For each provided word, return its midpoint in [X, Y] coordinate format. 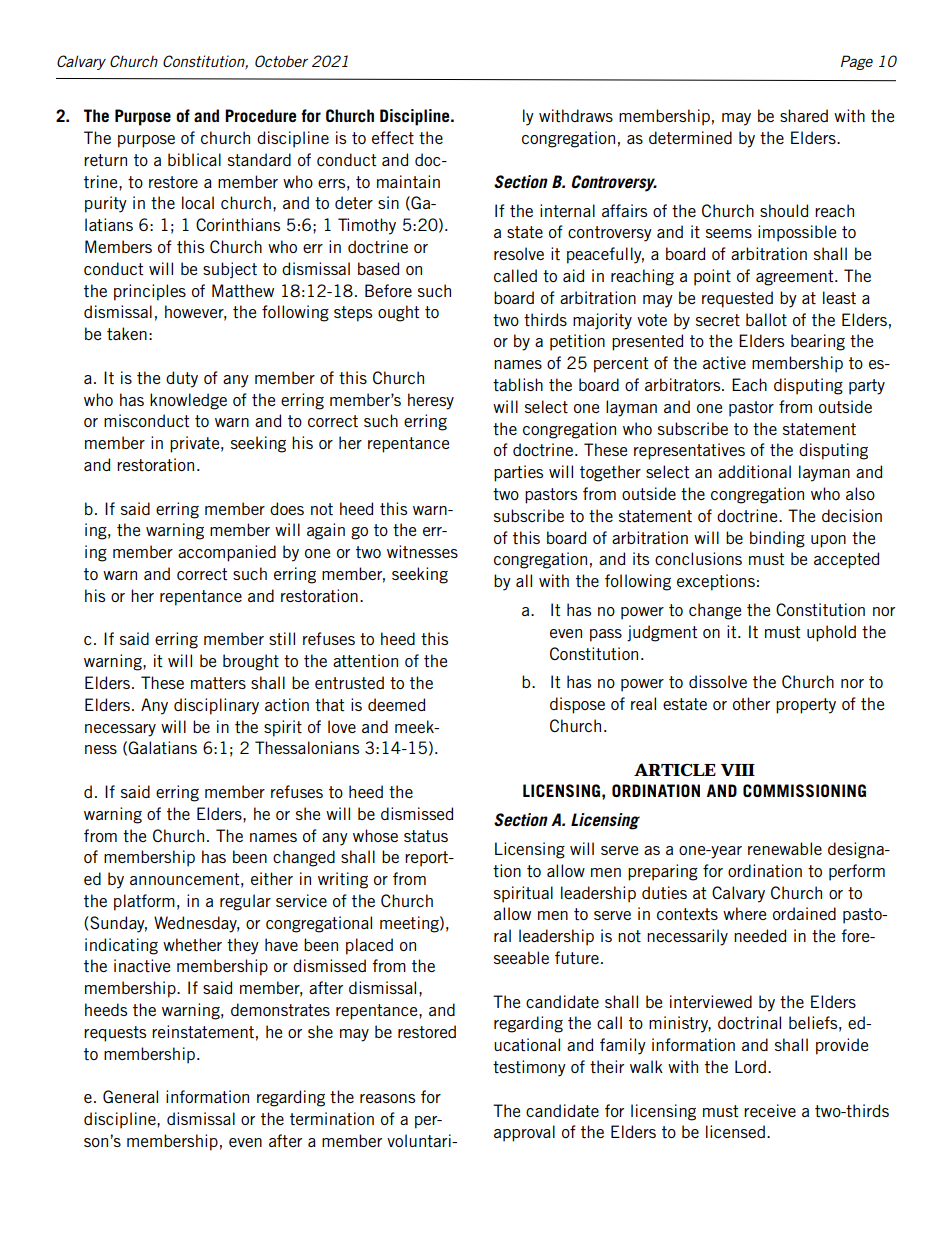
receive [770, 1110]
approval [524, 1133]
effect [393, 137]
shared [804, 115]
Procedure [260, 115]
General [130, 1096]
